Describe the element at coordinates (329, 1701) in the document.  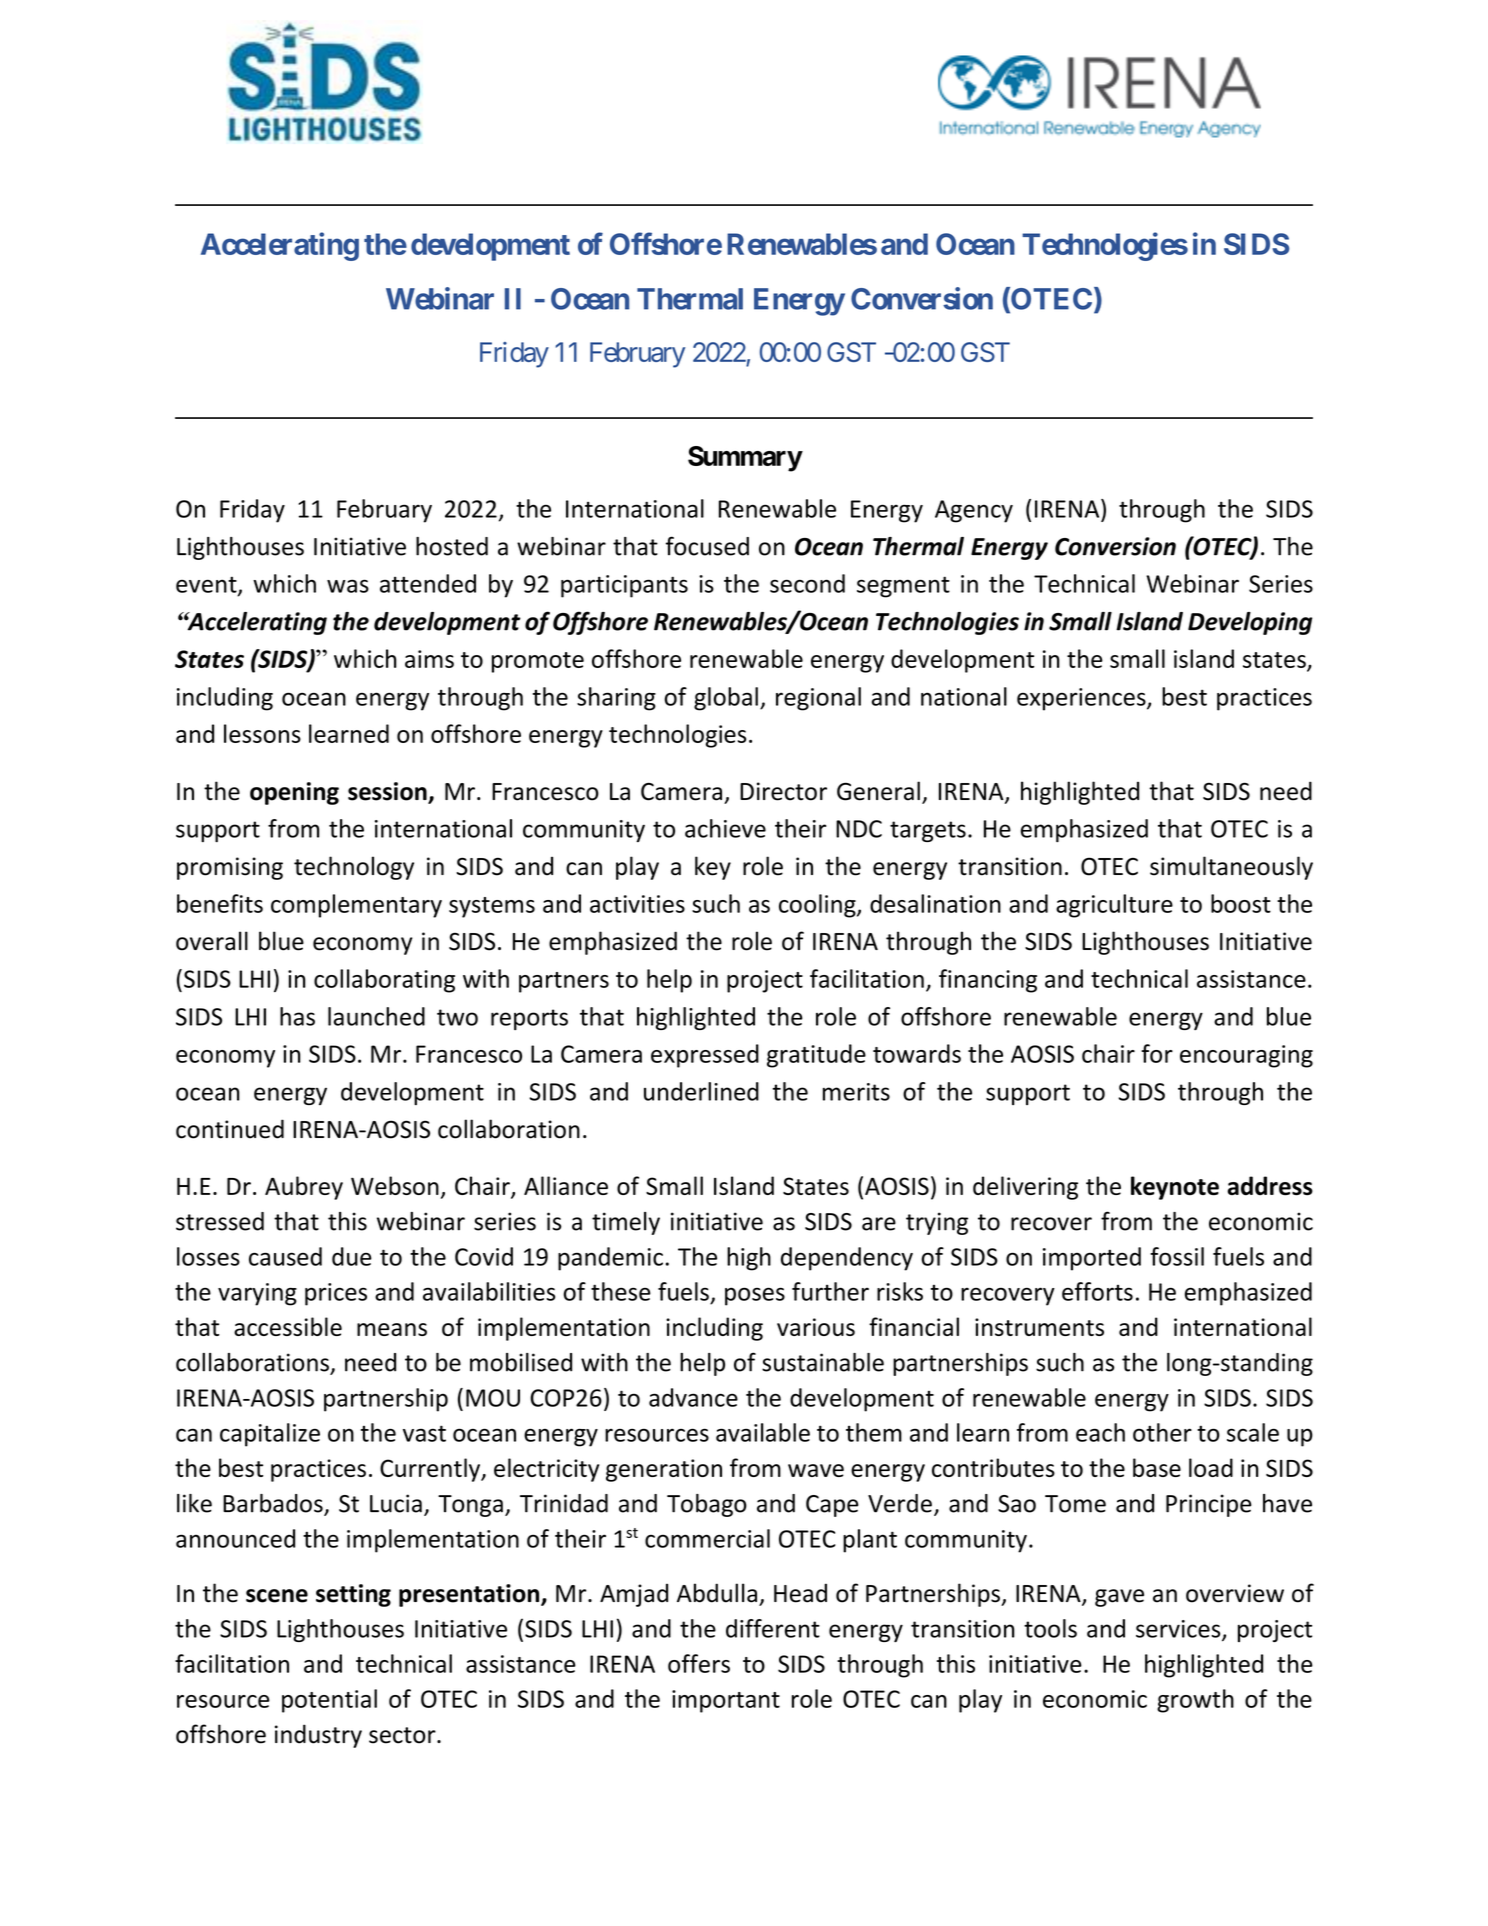
I see `potential` at that location.
